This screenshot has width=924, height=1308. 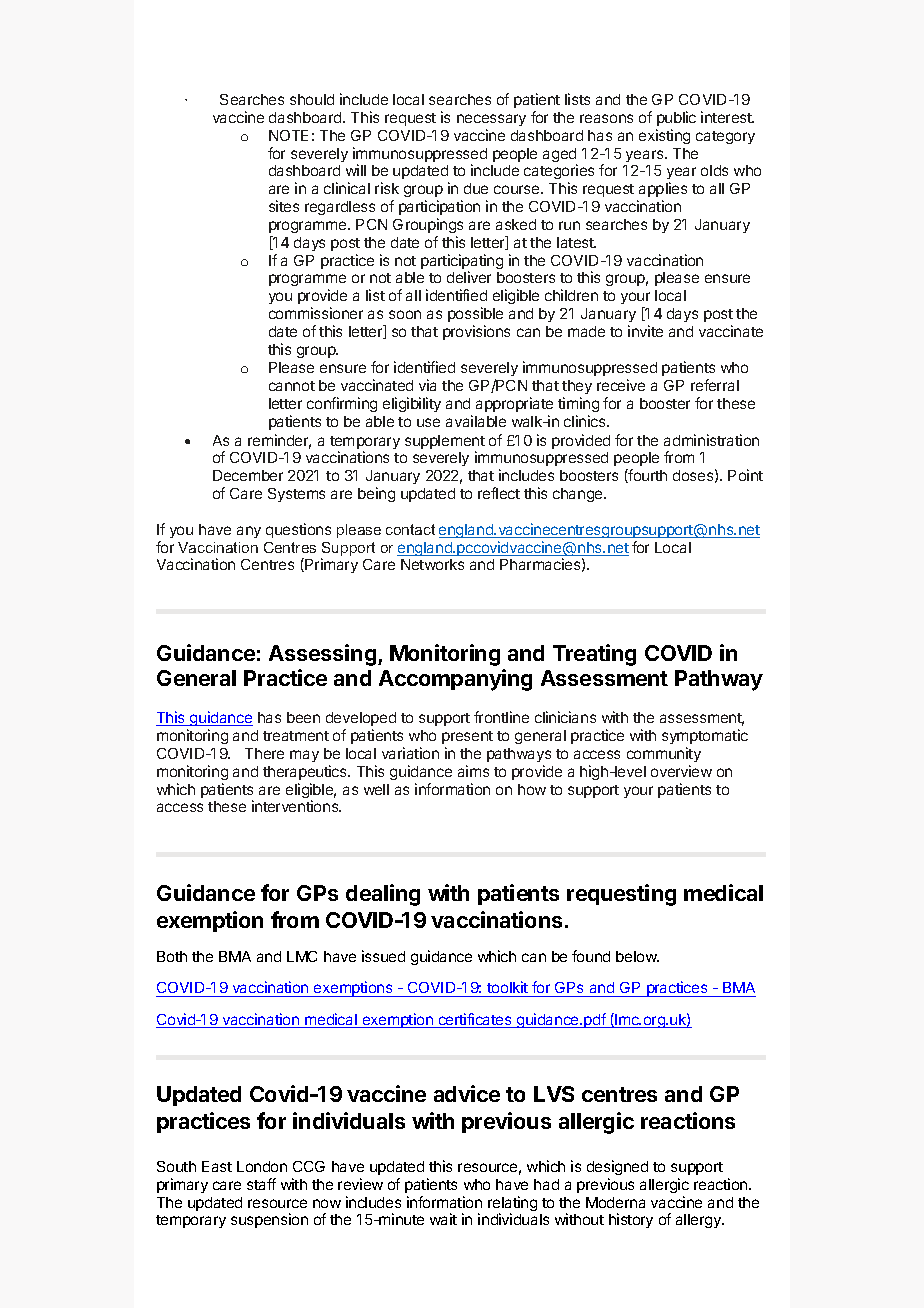 What do you see at coordinates (664, 136) in the screenshot?
I see `existing` at bounding box center [664, 136].
